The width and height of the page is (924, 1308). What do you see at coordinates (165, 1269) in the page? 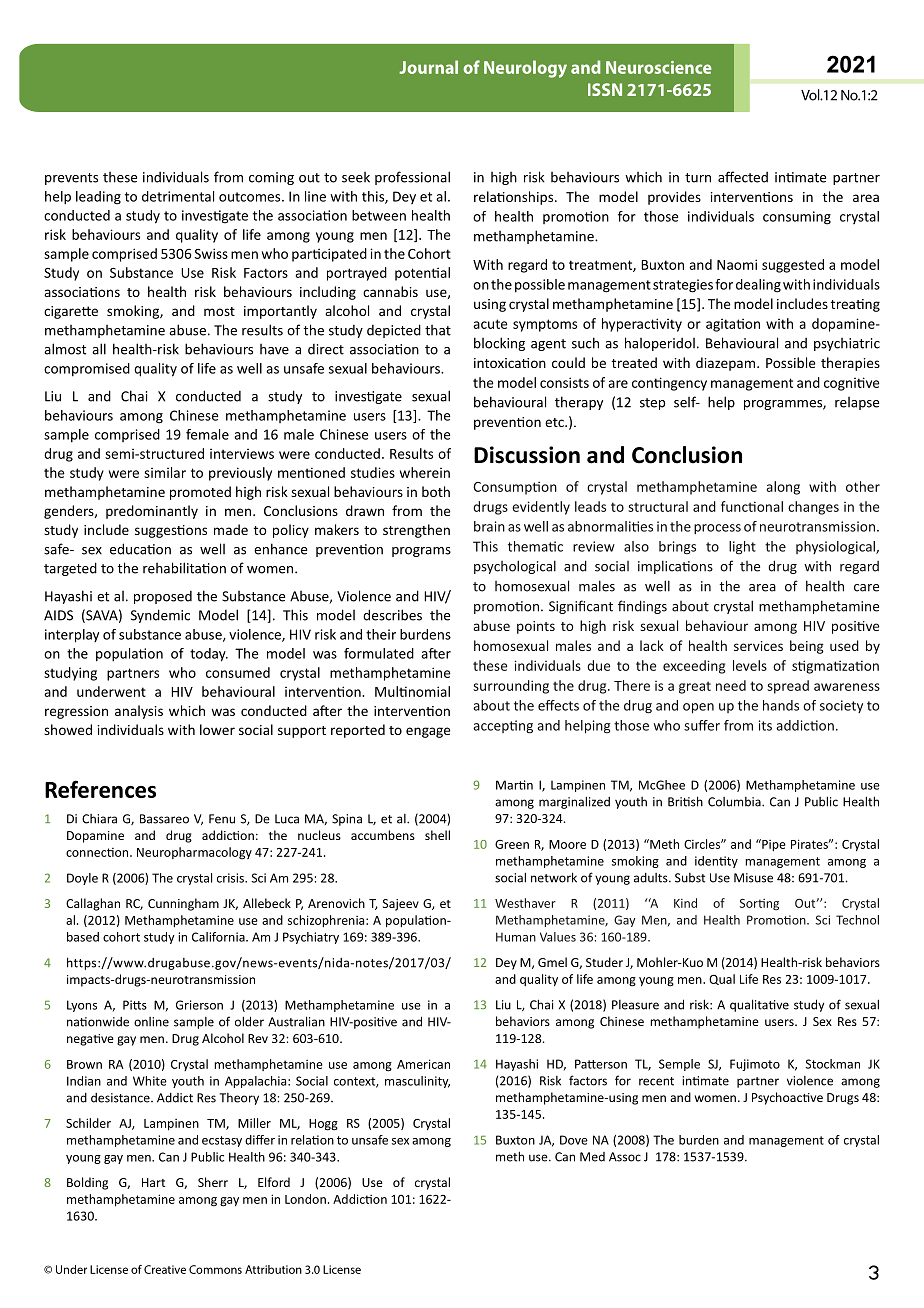
I see `Creative` at bounding box center [165, 1269].
